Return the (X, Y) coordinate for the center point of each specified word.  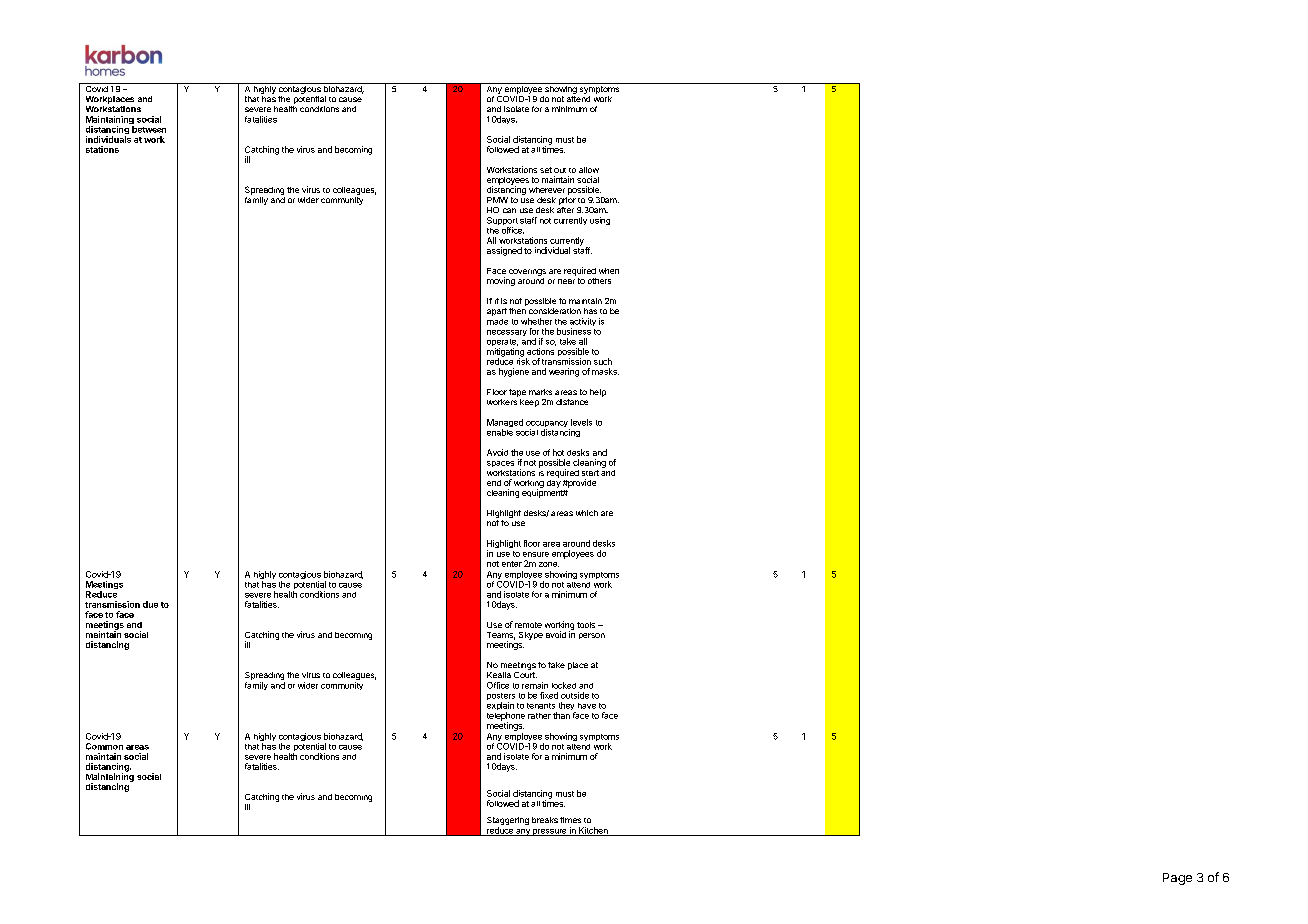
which (587, 513)
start (590, 473)
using (600, 221)
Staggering (508, 822)
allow (589, 170)
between (149, 129)
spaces (500, 464)
